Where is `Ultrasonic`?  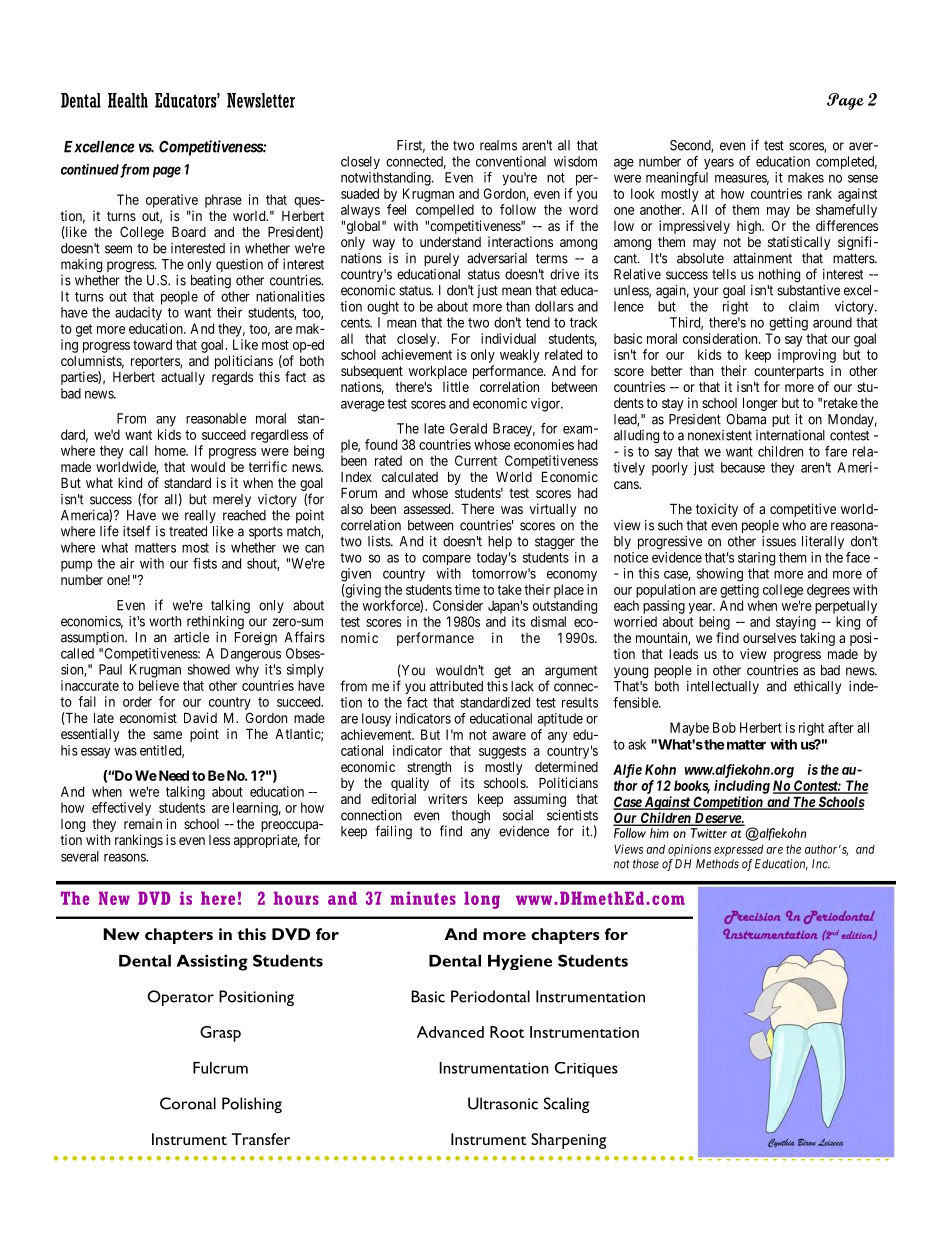 Ultrasonic is located at coordinates (503, 1103).
